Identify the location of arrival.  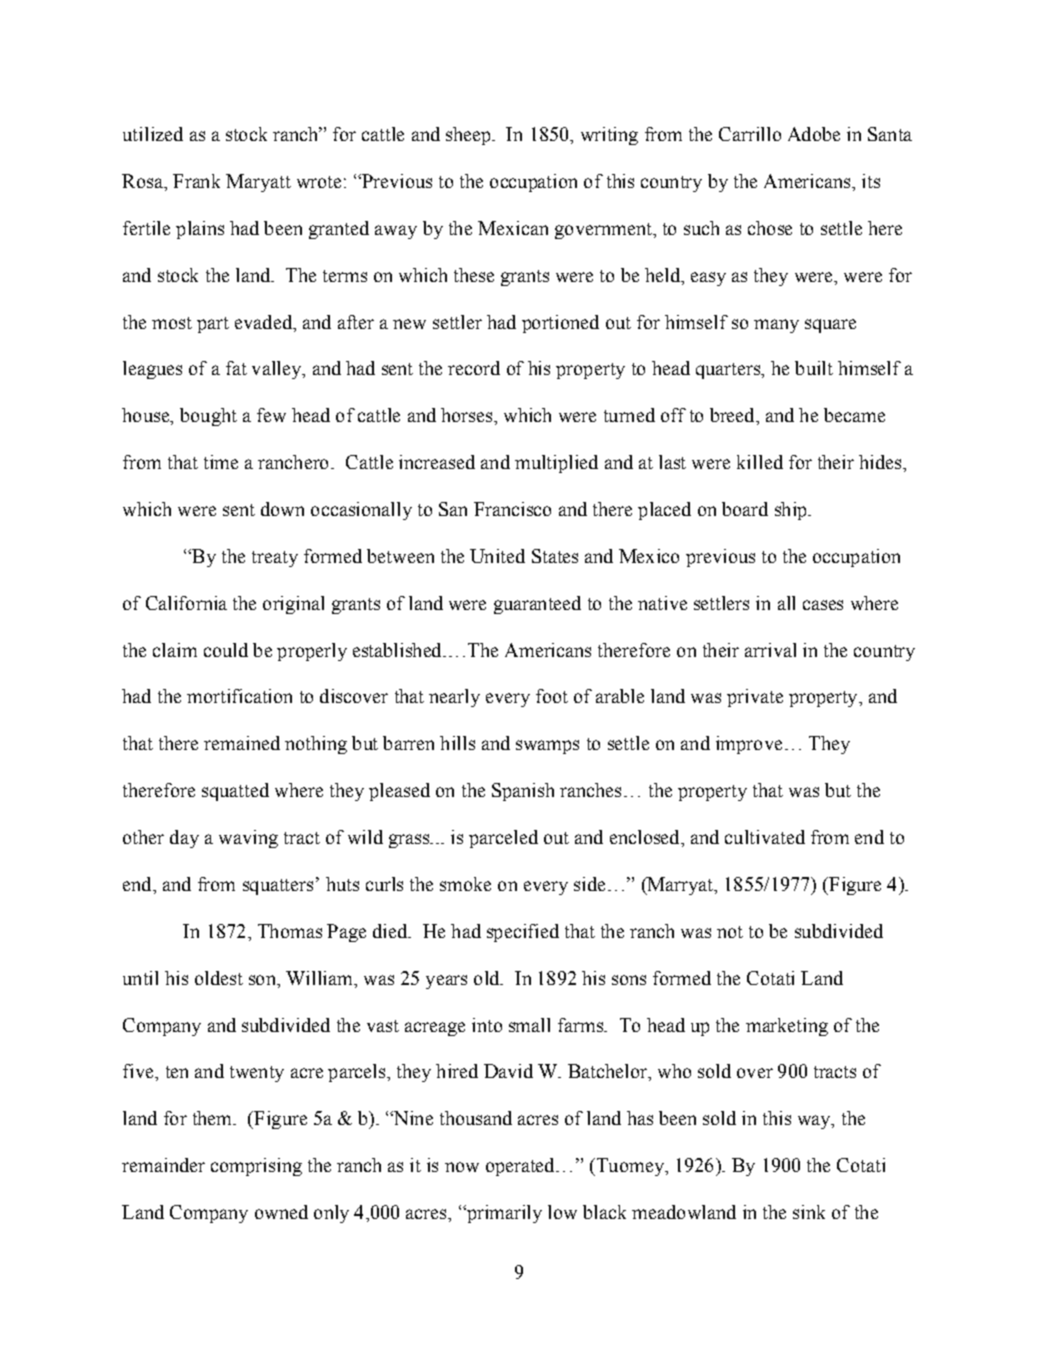
(770, 650).
